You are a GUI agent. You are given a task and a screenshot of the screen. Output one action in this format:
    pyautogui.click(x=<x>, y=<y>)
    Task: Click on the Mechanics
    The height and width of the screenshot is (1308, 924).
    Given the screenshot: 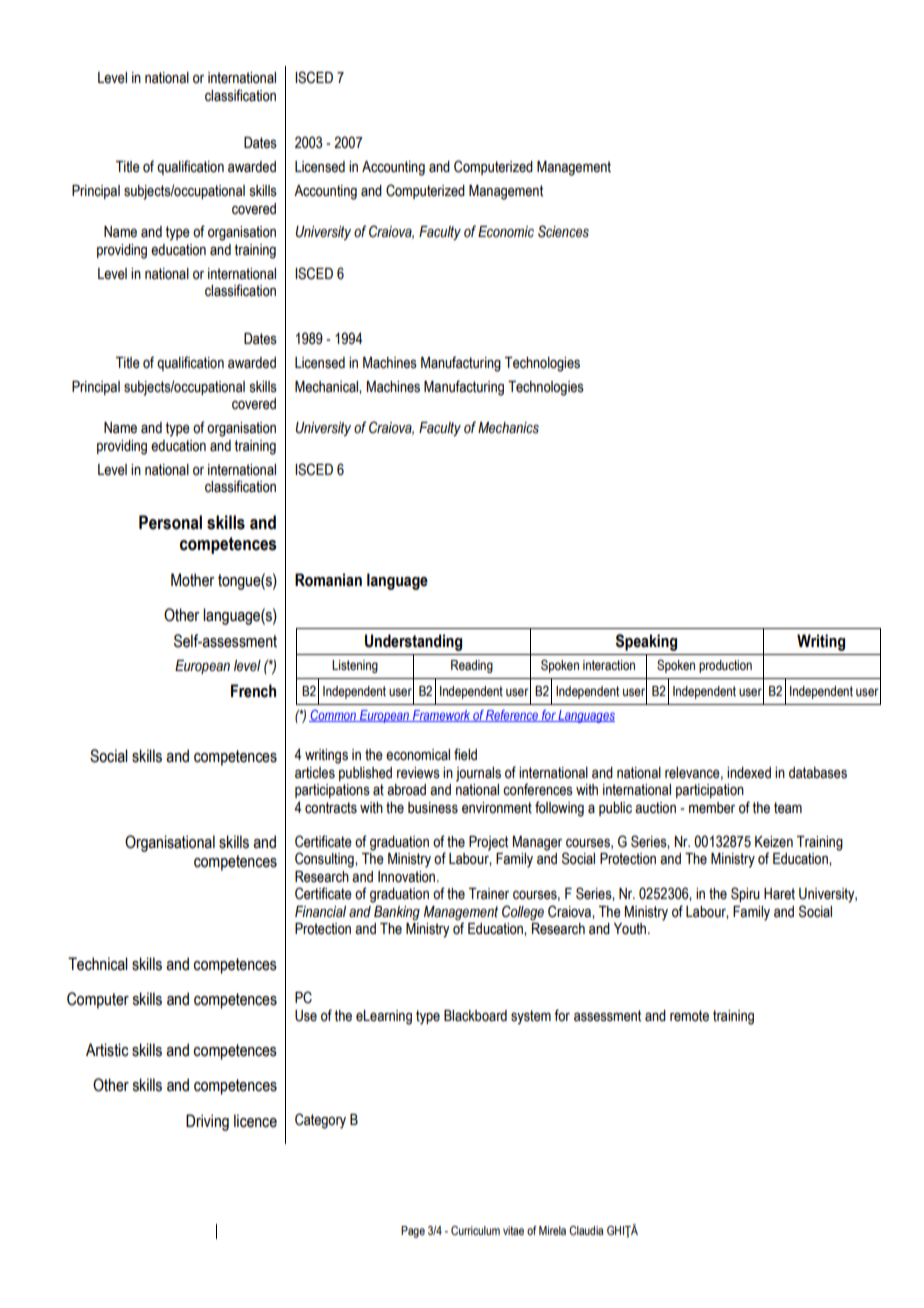 What is the action you would take?
    pyautogui.click(x=508, y=428)
